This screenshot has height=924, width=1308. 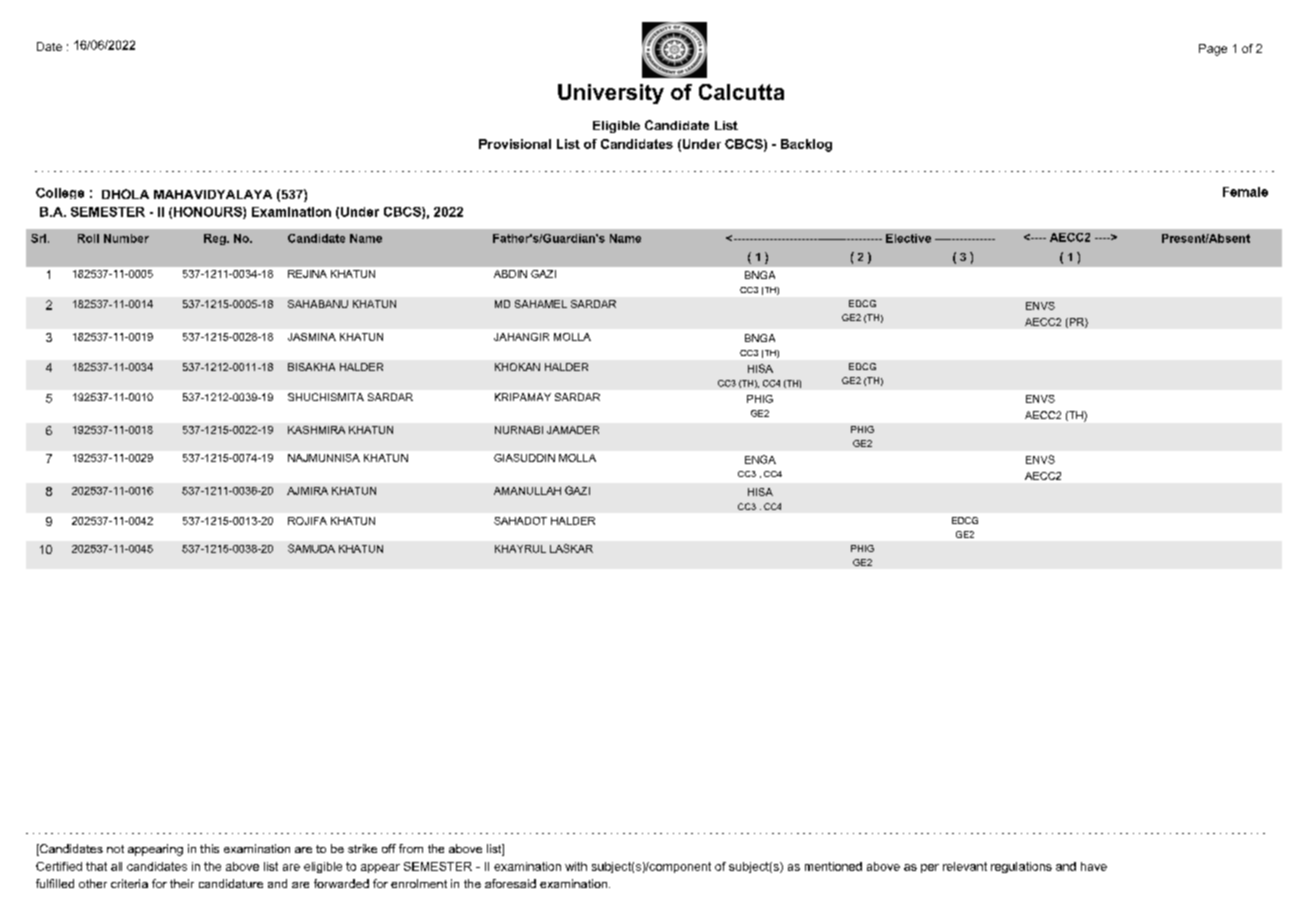 What do you see at coordinates (60, 193) in the screenshot?
I see `College` at bounding box center [60, 193].
